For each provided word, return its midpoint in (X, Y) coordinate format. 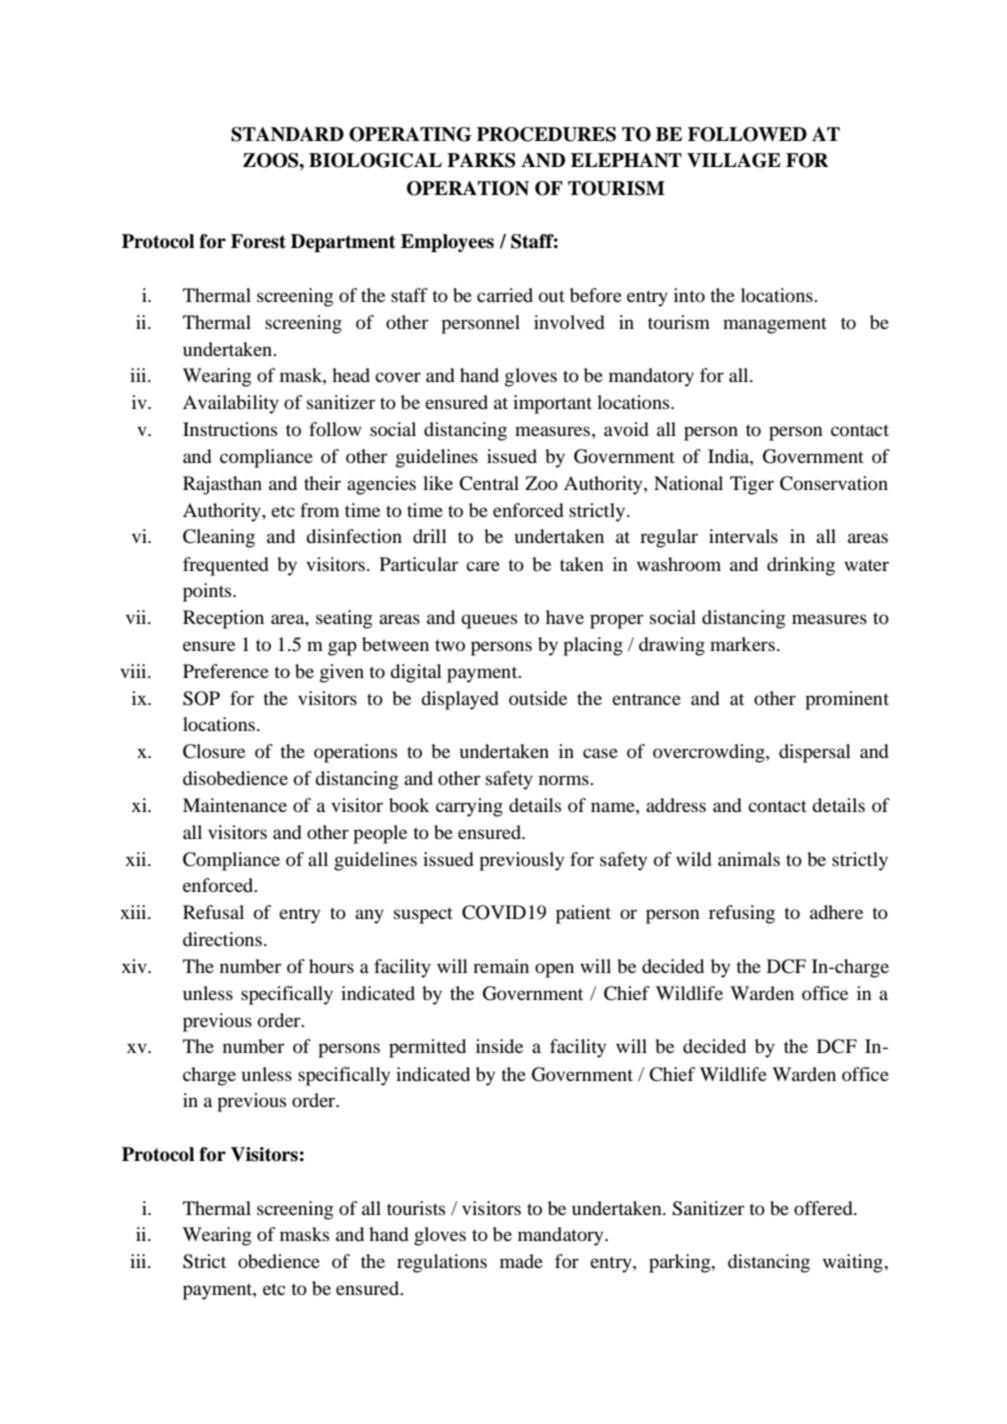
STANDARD (287, 134)
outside (538, 698)
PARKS (481, 160)
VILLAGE (734, 160)
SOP (201, 698)
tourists (416, 1208)
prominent (847, 700)
